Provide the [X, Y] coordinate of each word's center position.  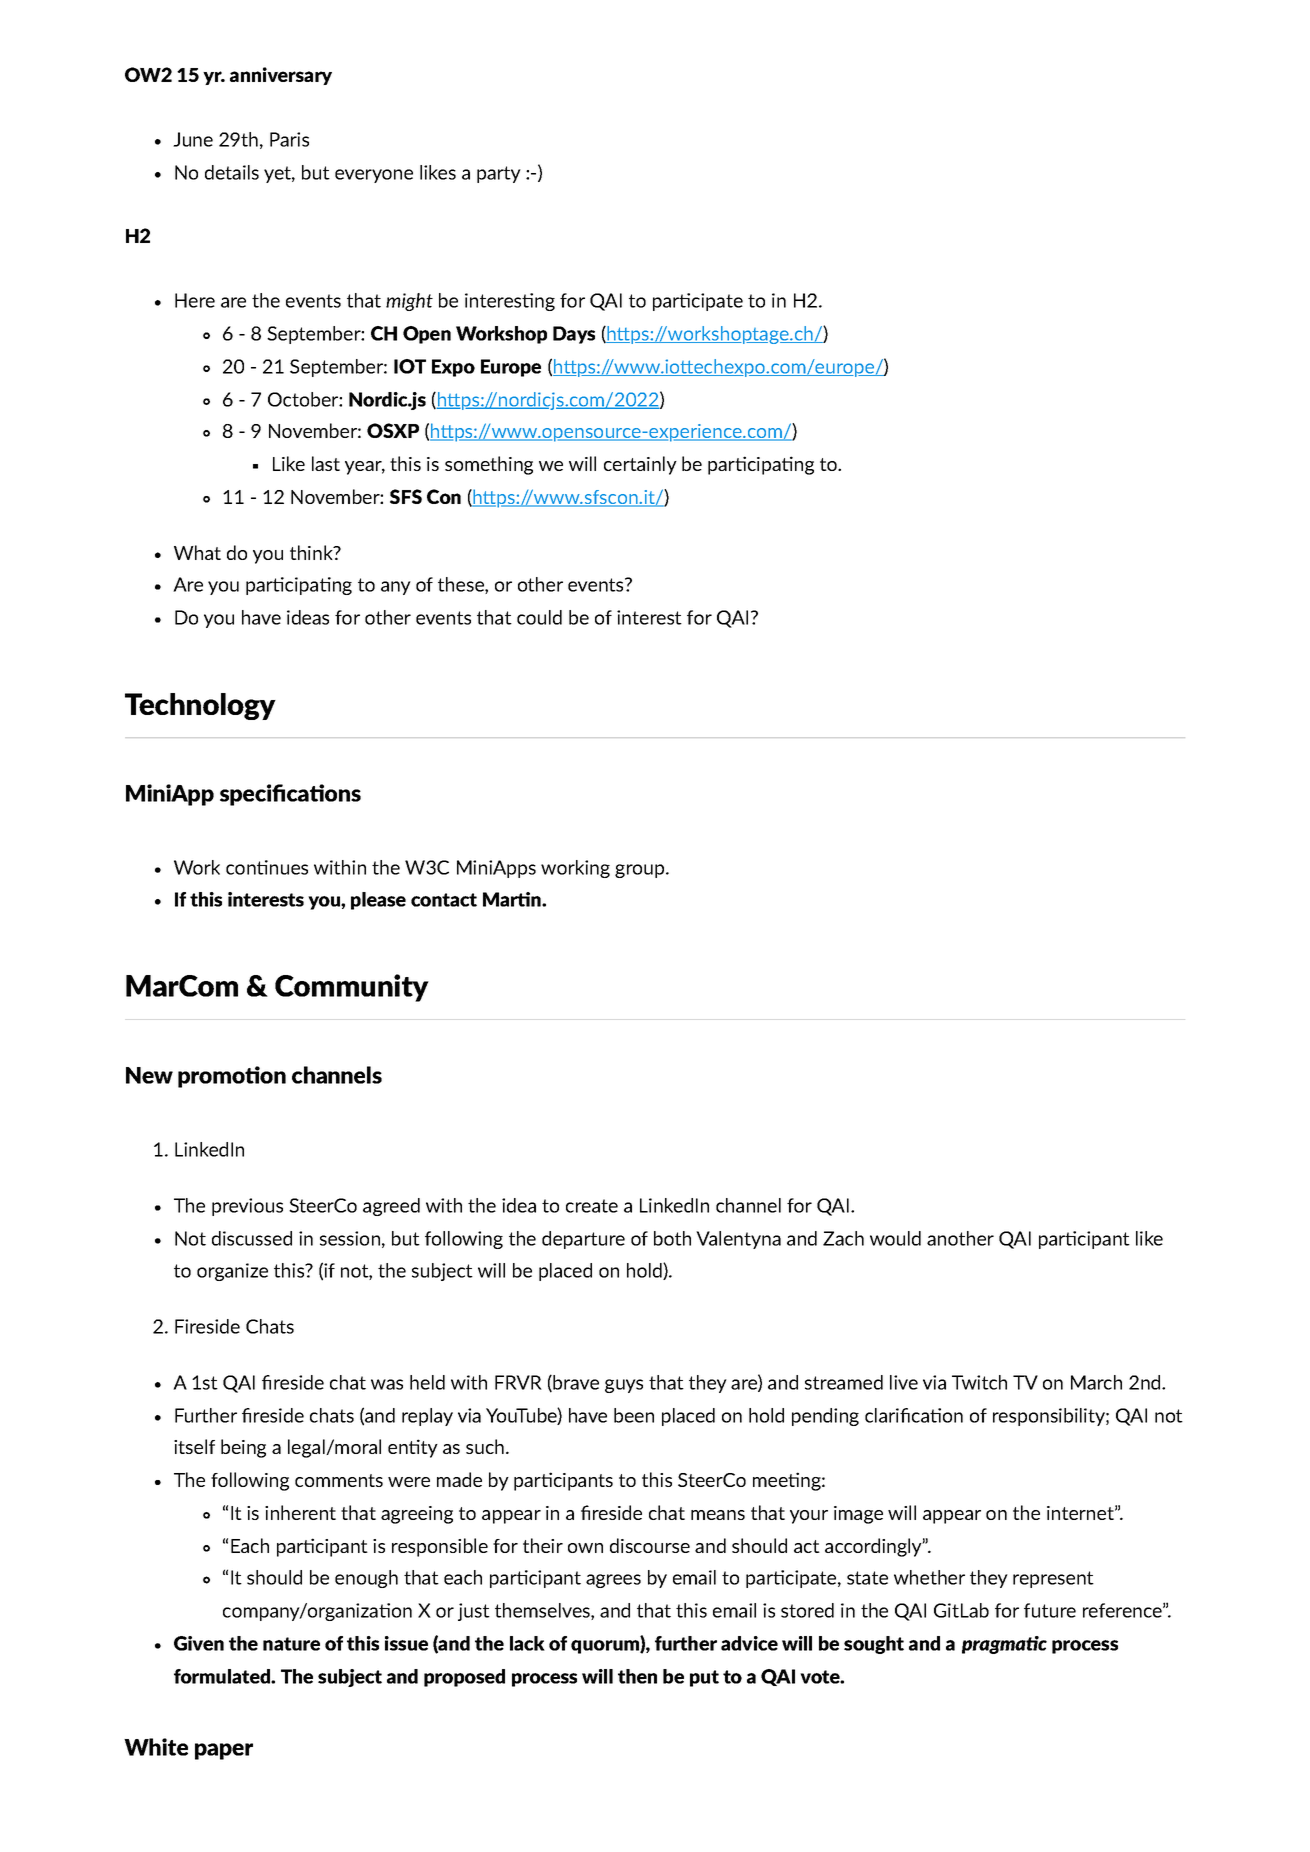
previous [247, 1207]
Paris [289, 139]
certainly [640, 465]
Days [574, 335]
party [499, 174]
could [539, 617]
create [592, 1206]
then [637, 1676]
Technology [200, 706]
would [895, 1238]
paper [224, 1751]
